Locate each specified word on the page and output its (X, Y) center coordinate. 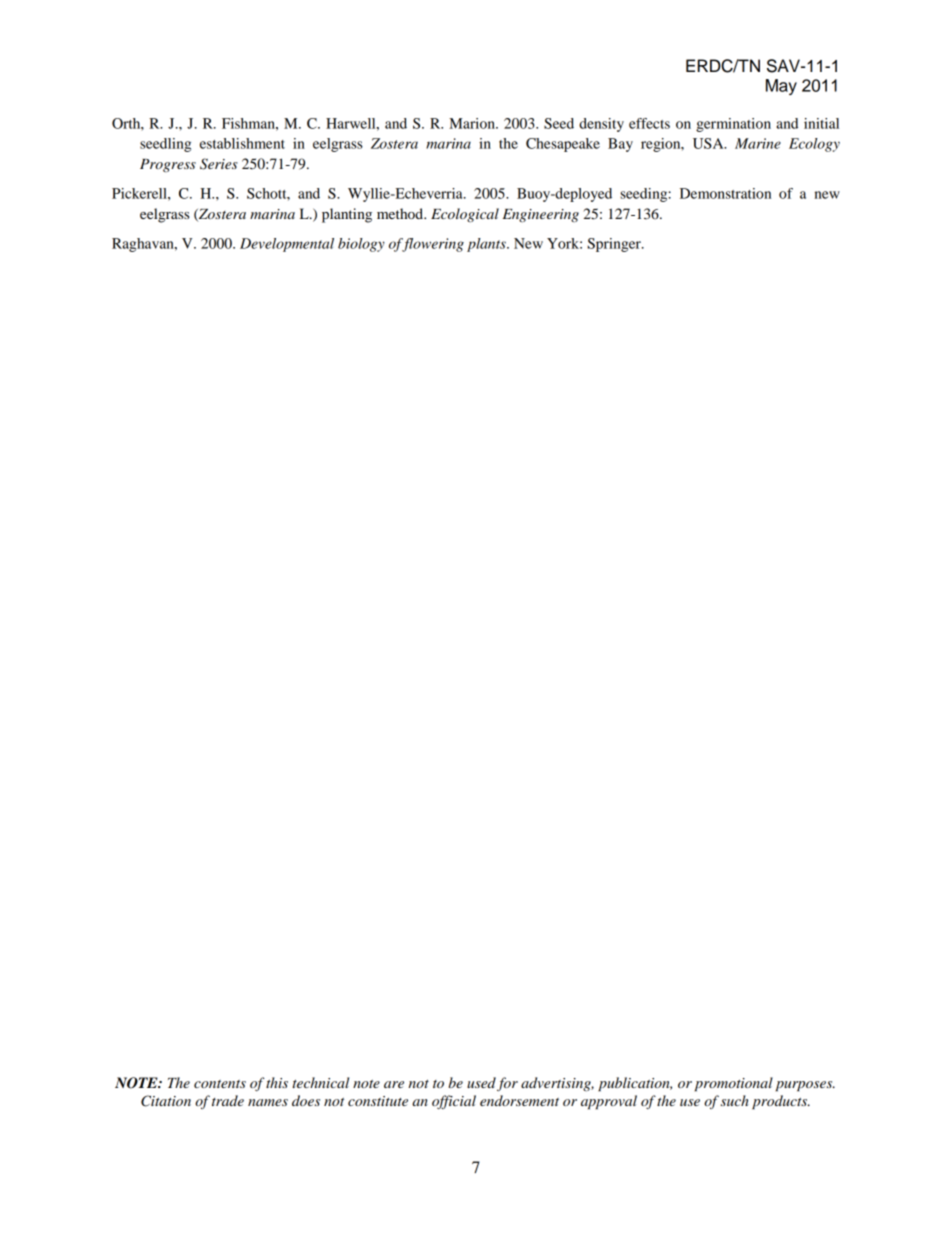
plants (487, 245)
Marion (473, 123)
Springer (615, 245)
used (481, 1082)
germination (733, 125)
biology (361, 245)
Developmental (287, 245)
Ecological (465, 215)
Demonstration (725, 193)
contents (220, 1084)
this (277, 1082)
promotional (734, 1084)
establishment (242, 143)
